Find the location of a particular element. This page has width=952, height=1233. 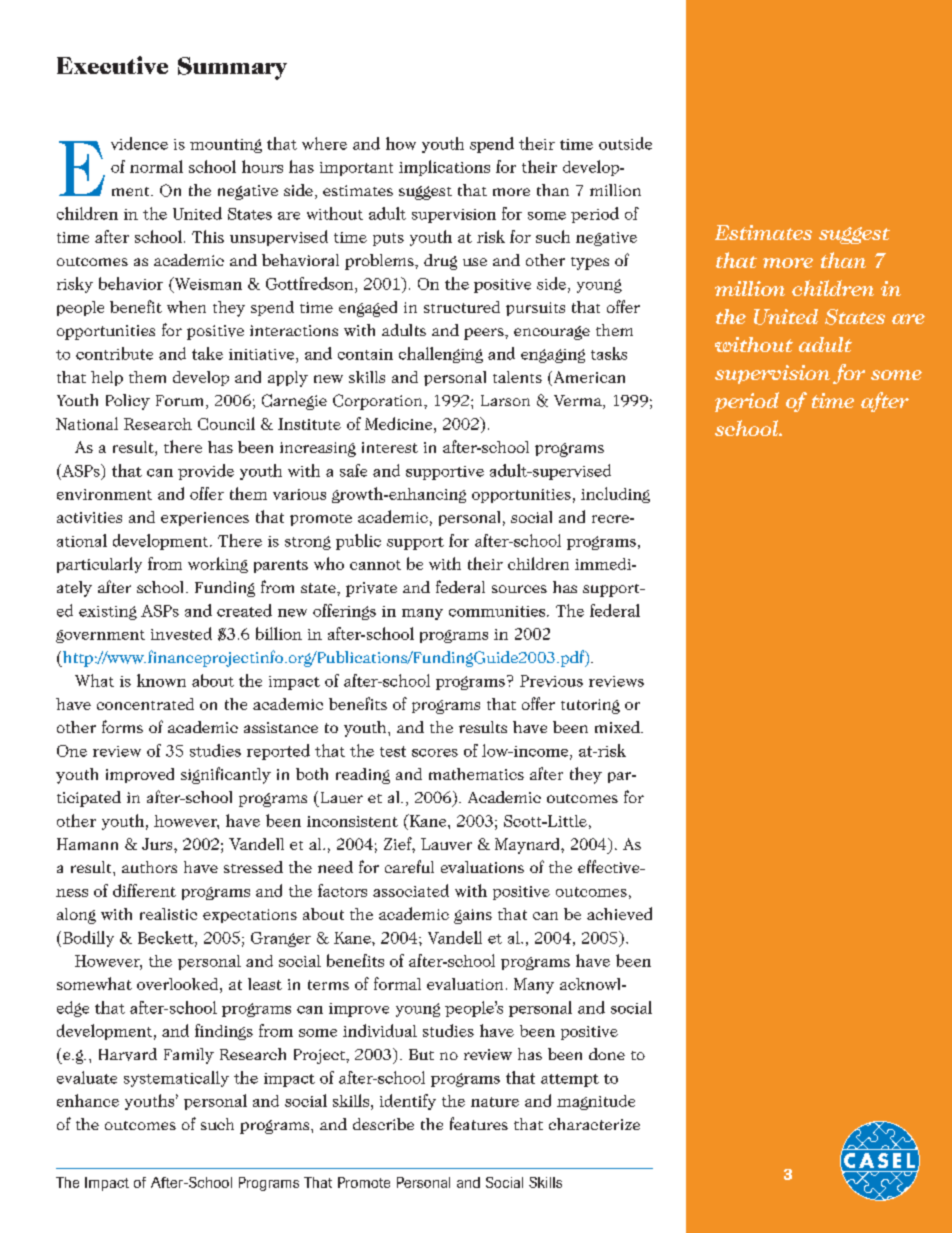

Maynard is located at coordinates (528, 846).
